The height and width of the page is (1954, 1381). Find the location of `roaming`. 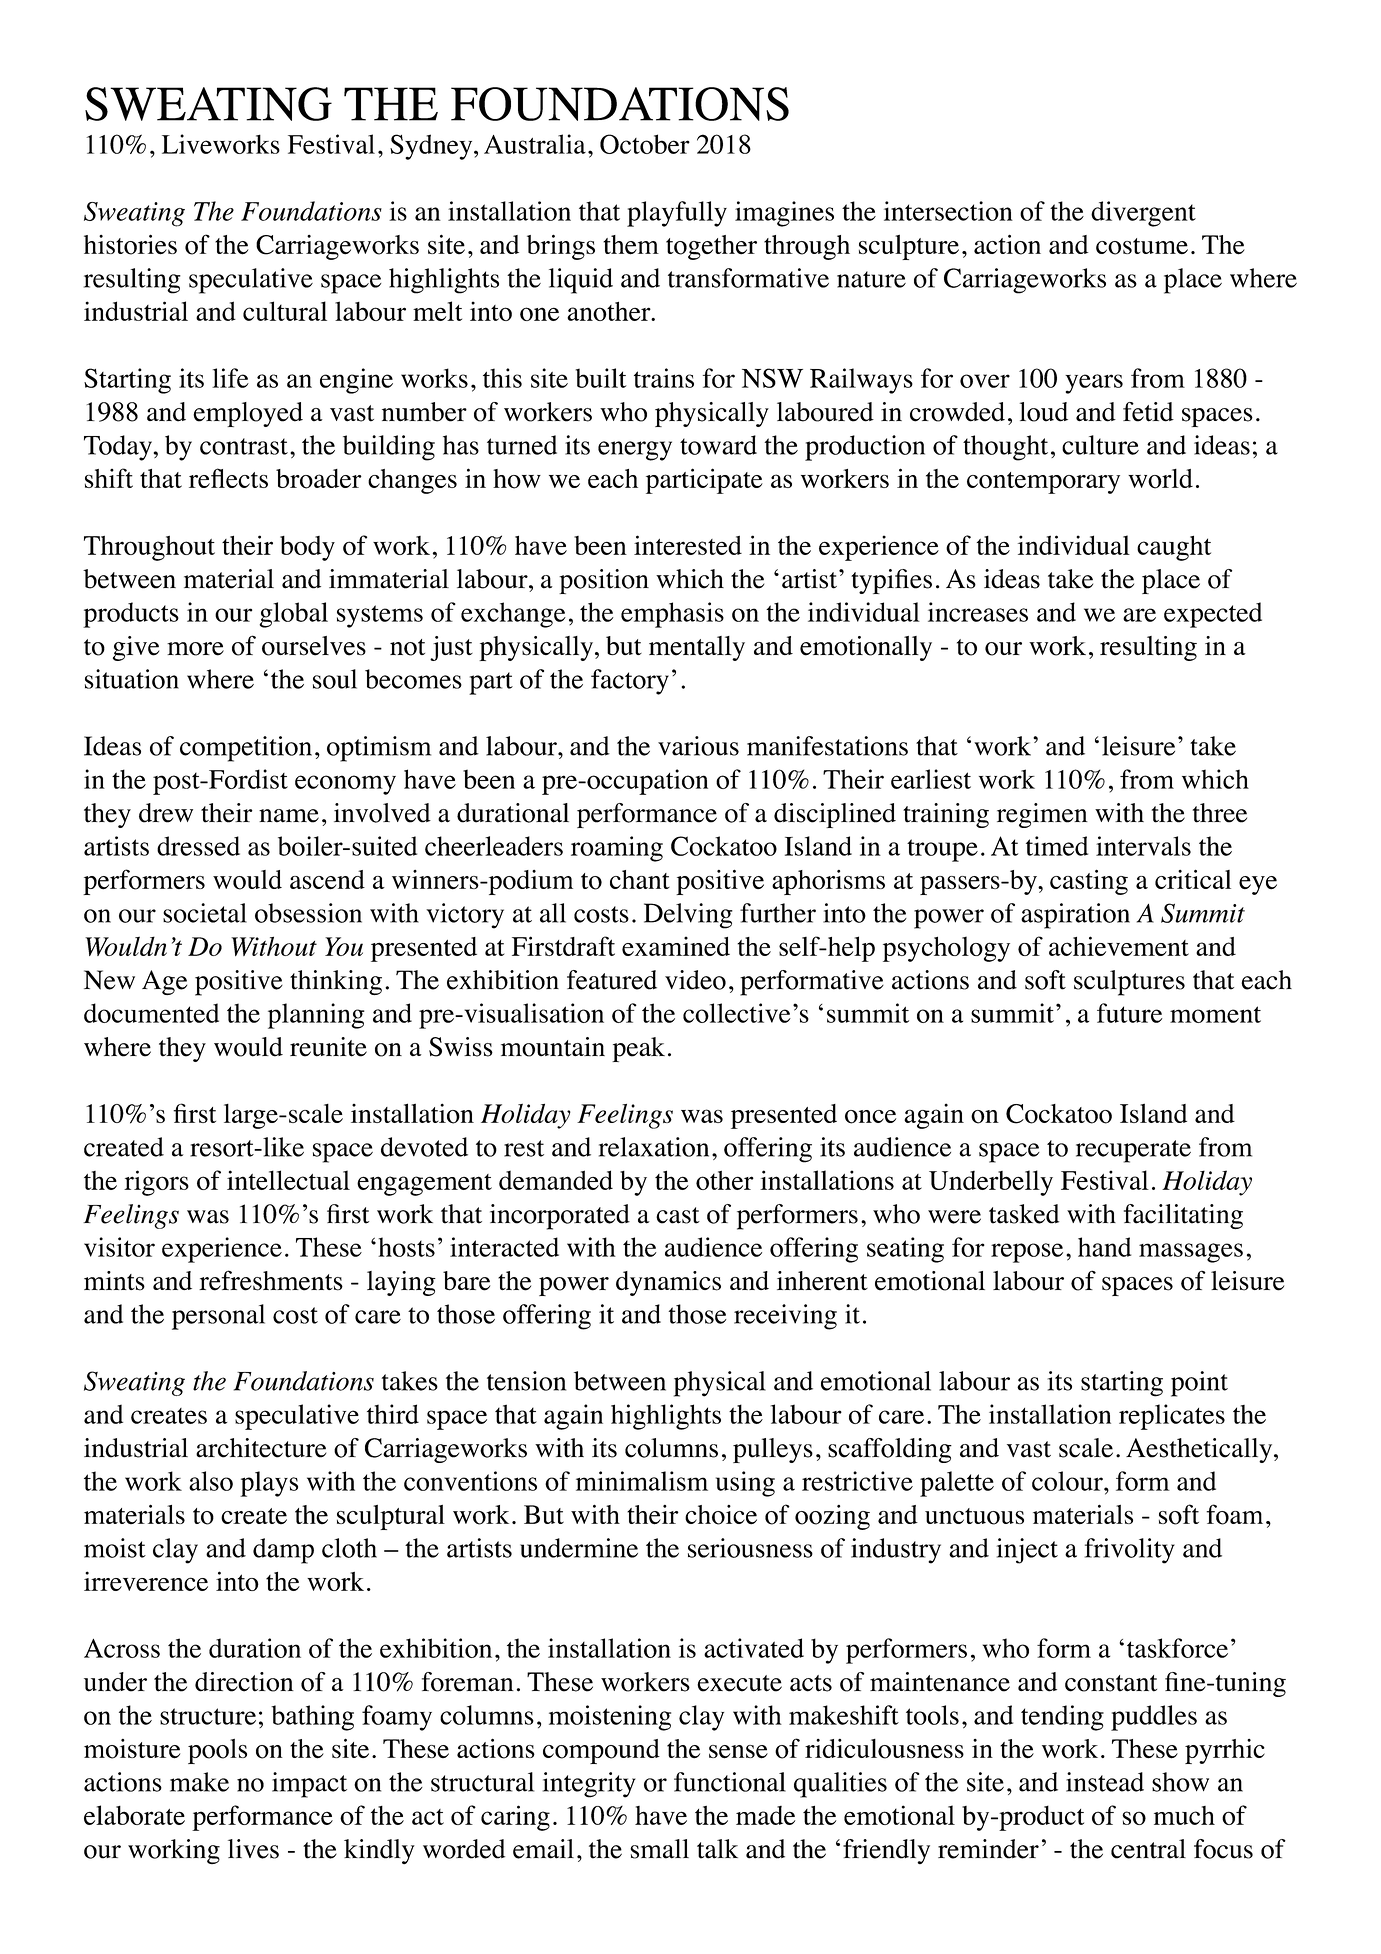

roaming is located at coordinates (617, 849).
